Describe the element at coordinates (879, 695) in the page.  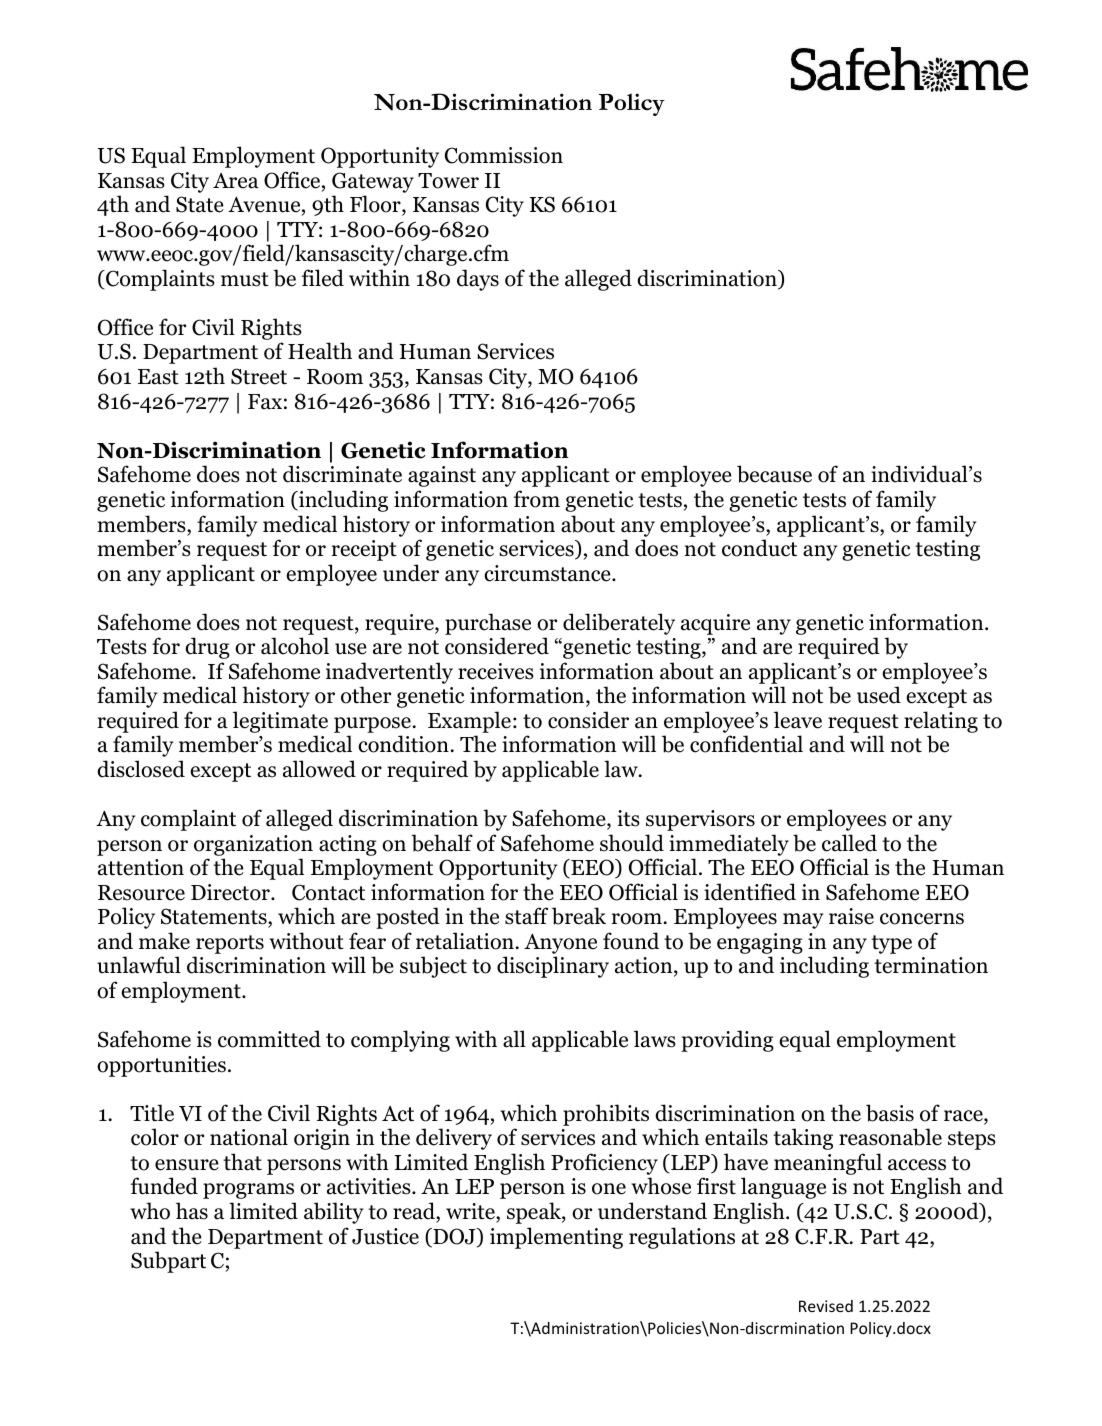
I see `used` at that location.
